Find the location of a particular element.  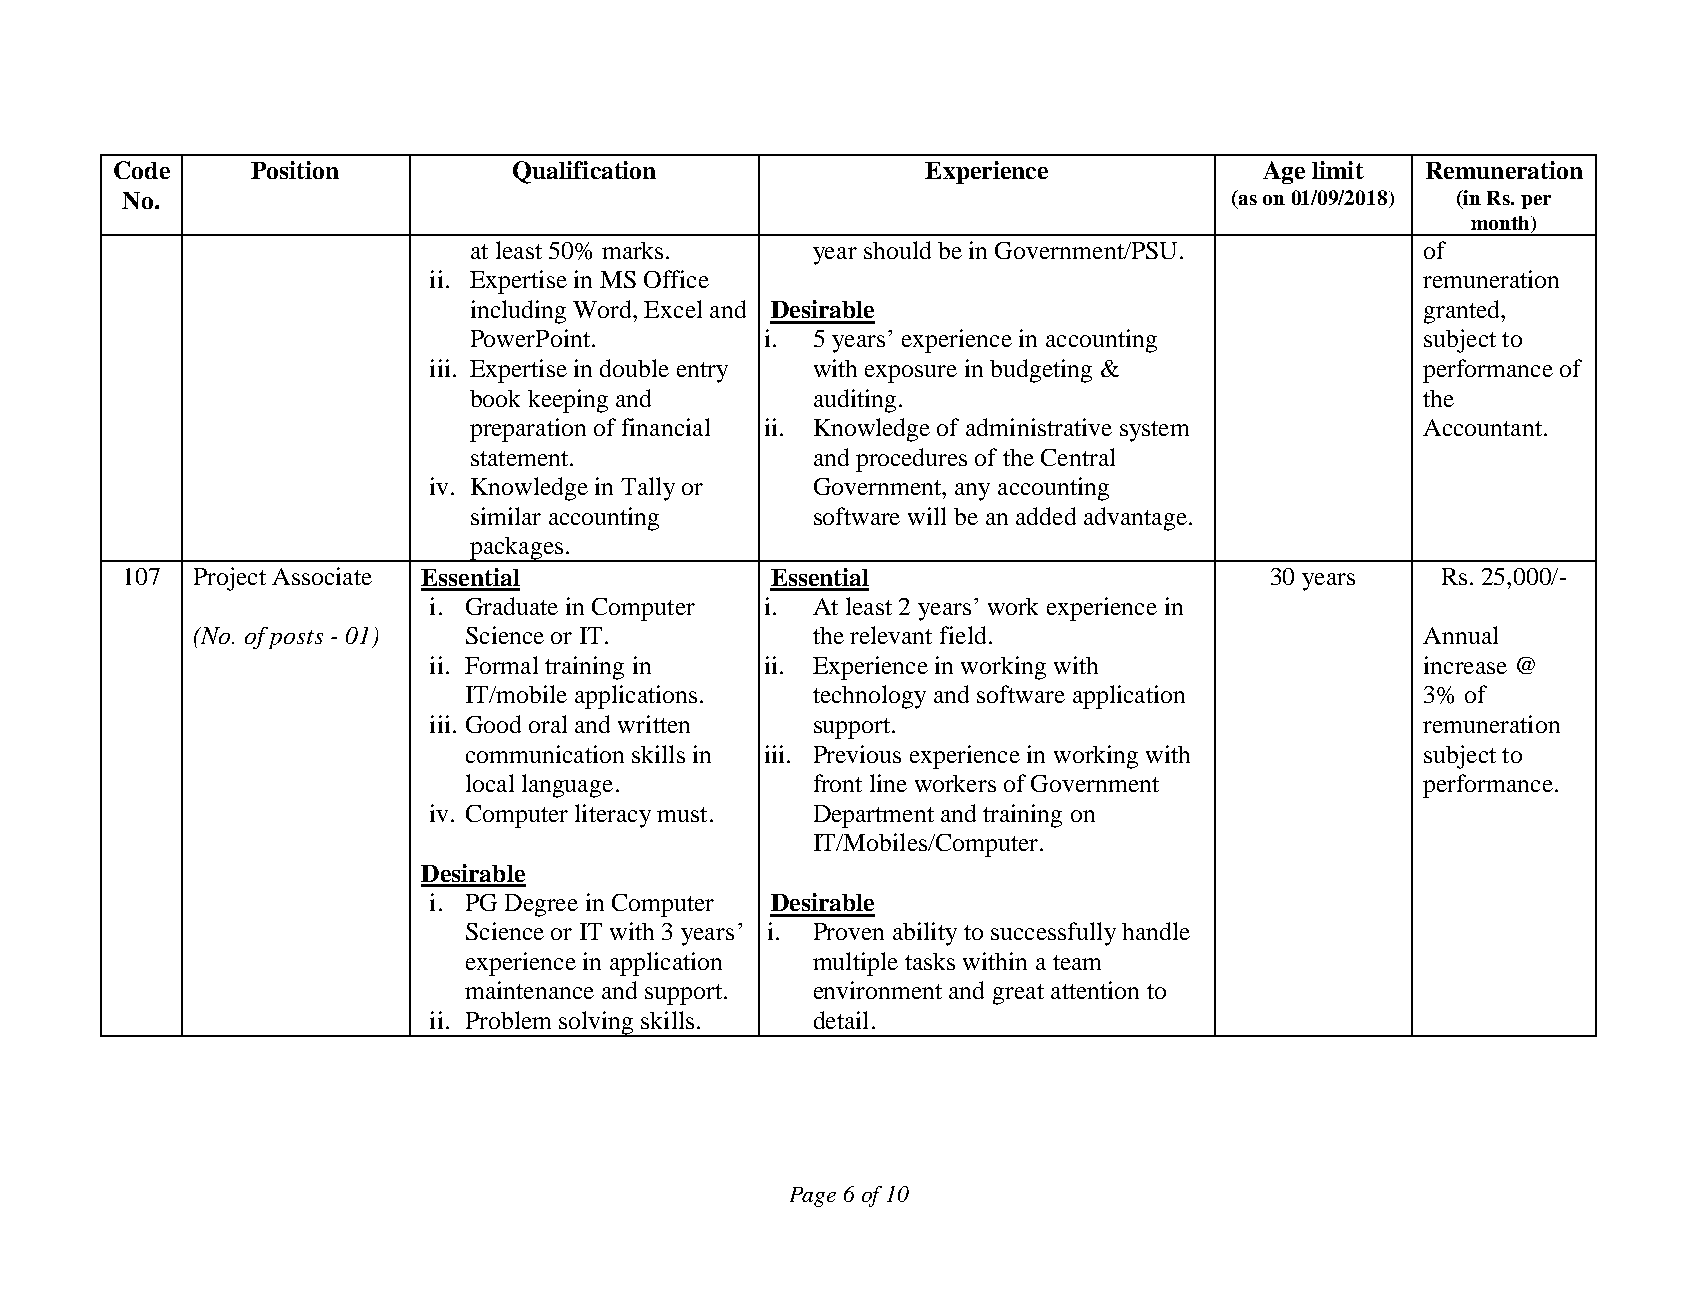

Position is located at coordinates (295, 170).
